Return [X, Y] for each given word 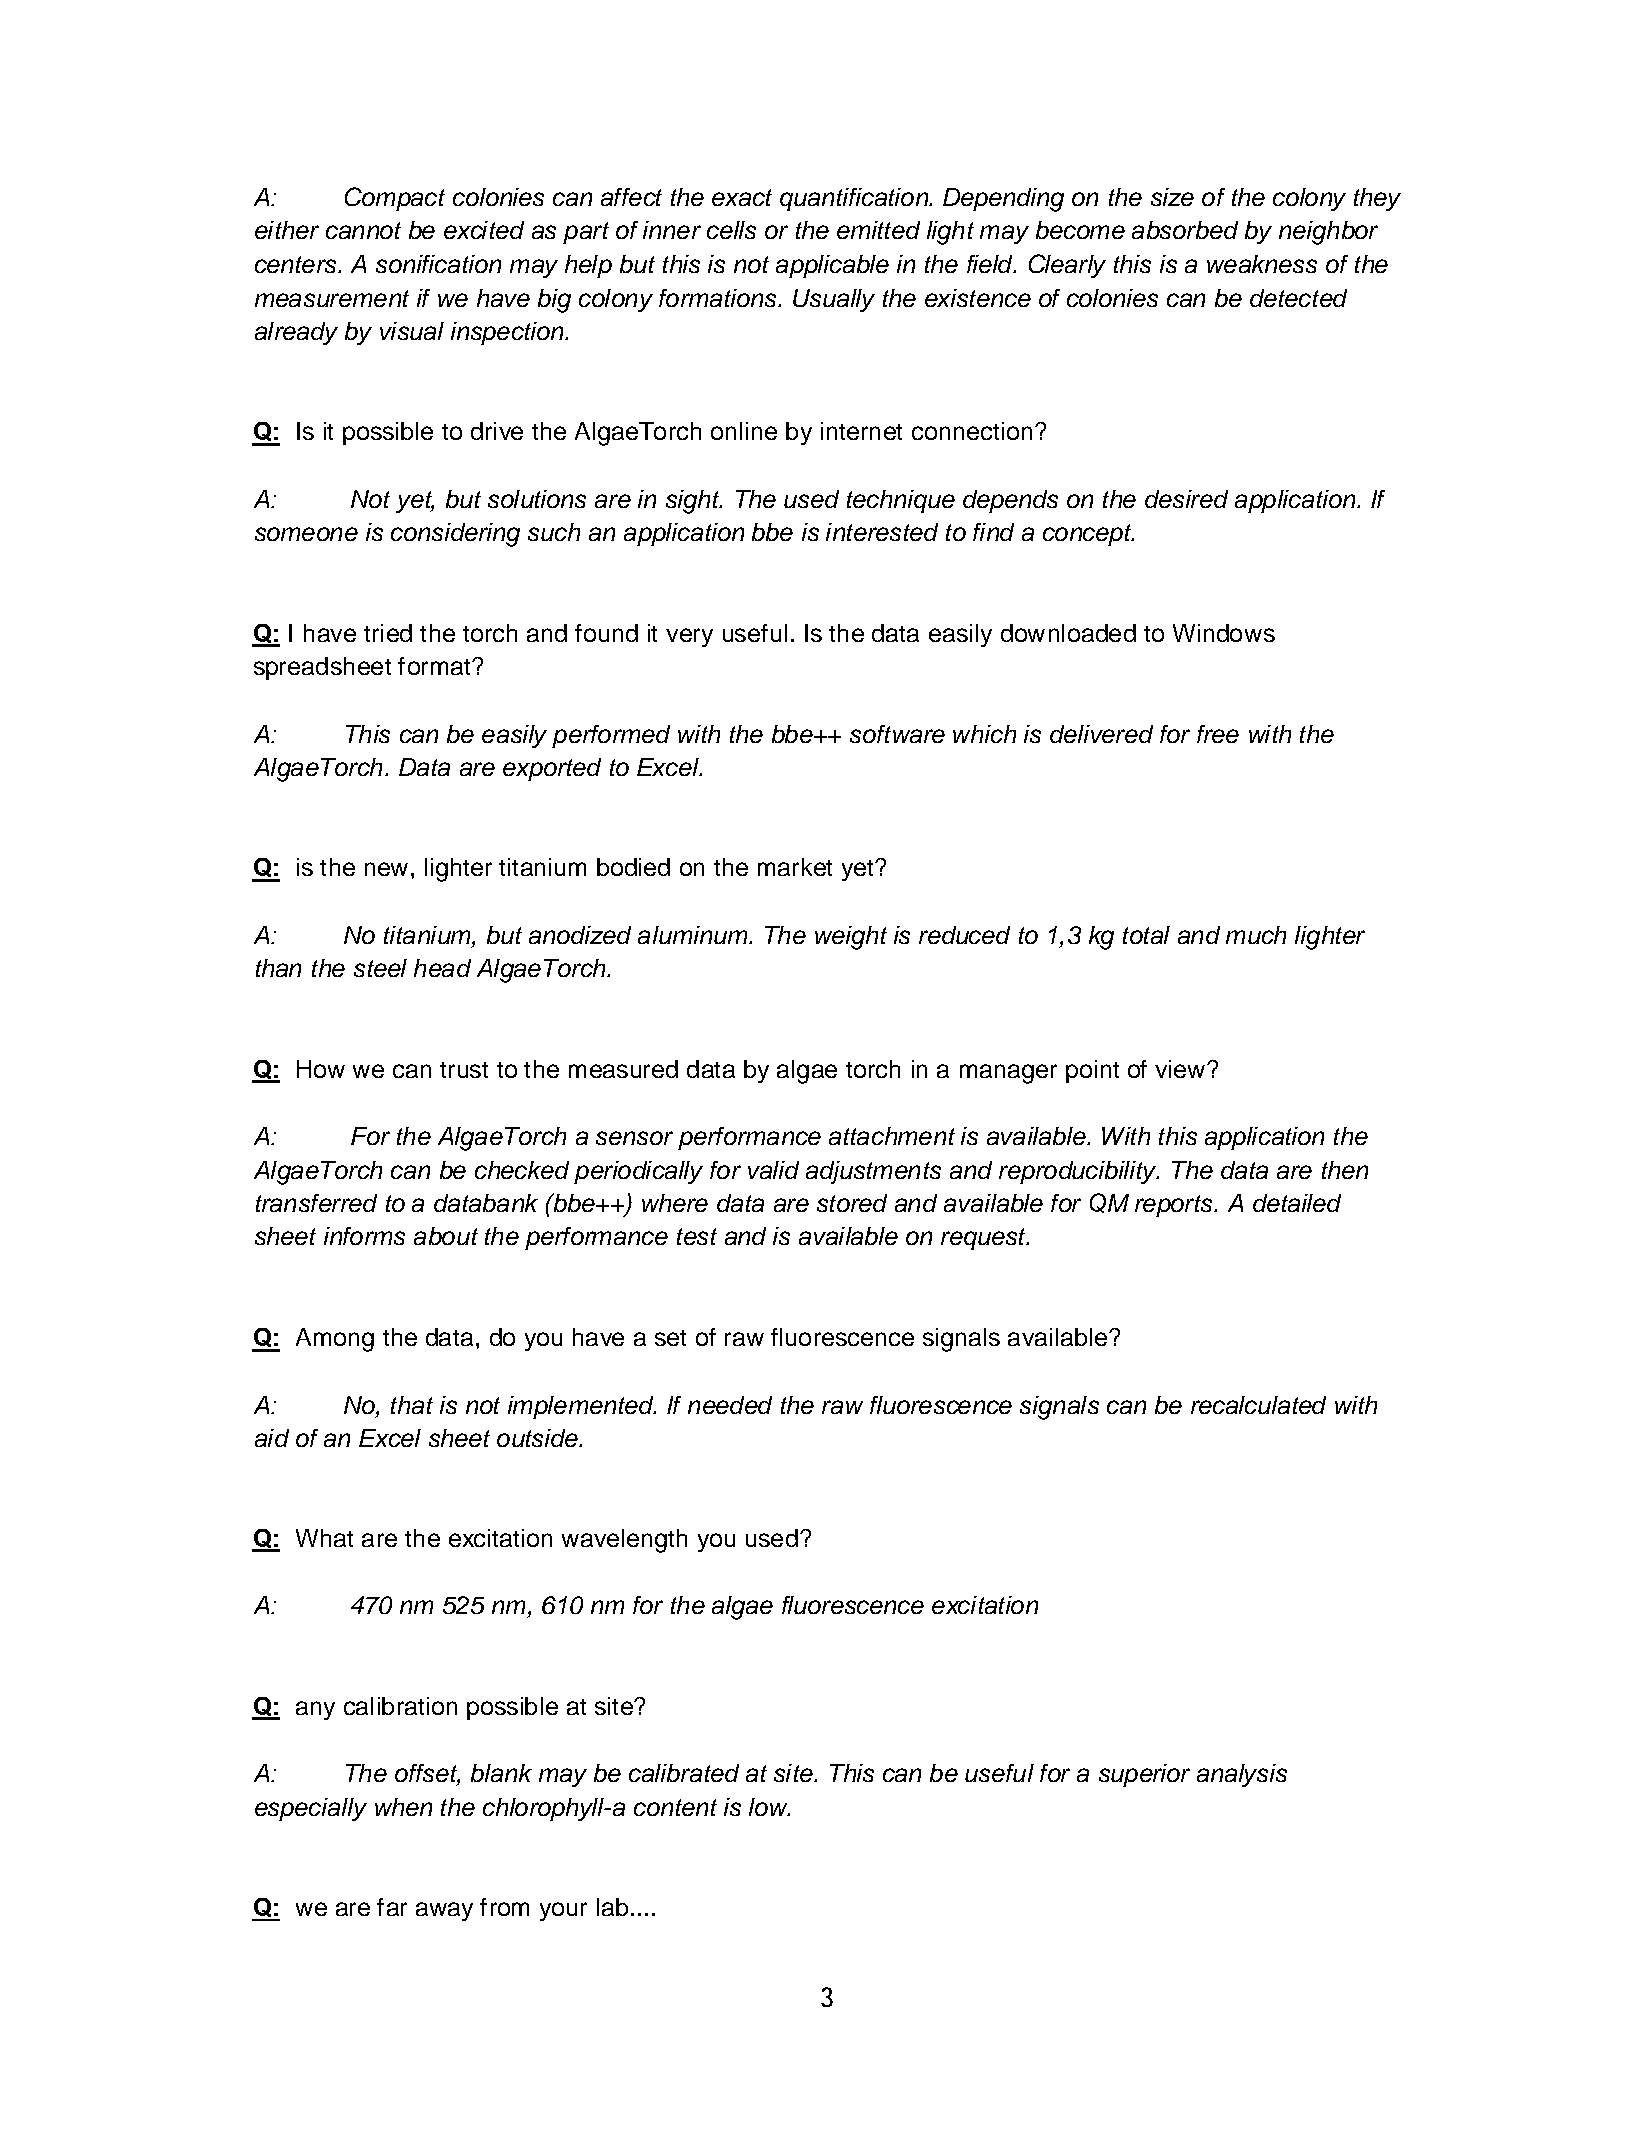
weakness [1262, 264]
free [1218, 734]
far [392, 1907]
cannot [363, 230]
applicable [832, 266]
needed [730, 1405]
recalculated [1258, 1405]
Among [335, 1340]
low [769, 1807]
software [897, 734]
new [386, 869]
